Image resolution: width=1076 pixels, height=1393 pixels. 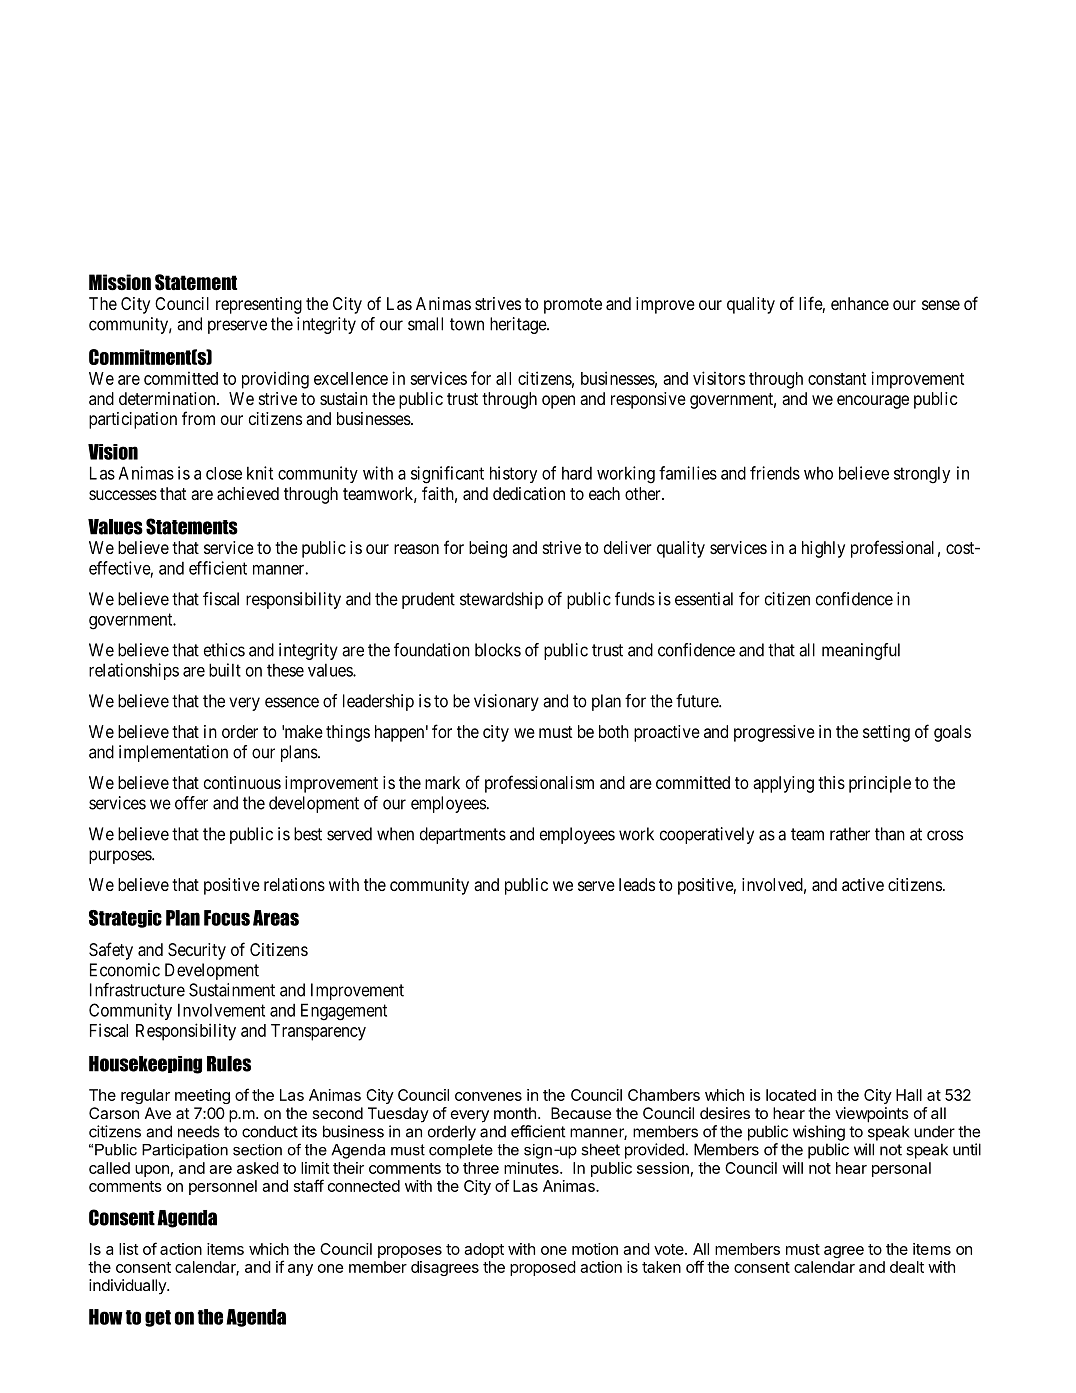 What do you see at coordinates (880, 784) in the screenshot?
I see `principle` at bounding box center [880, 784].
